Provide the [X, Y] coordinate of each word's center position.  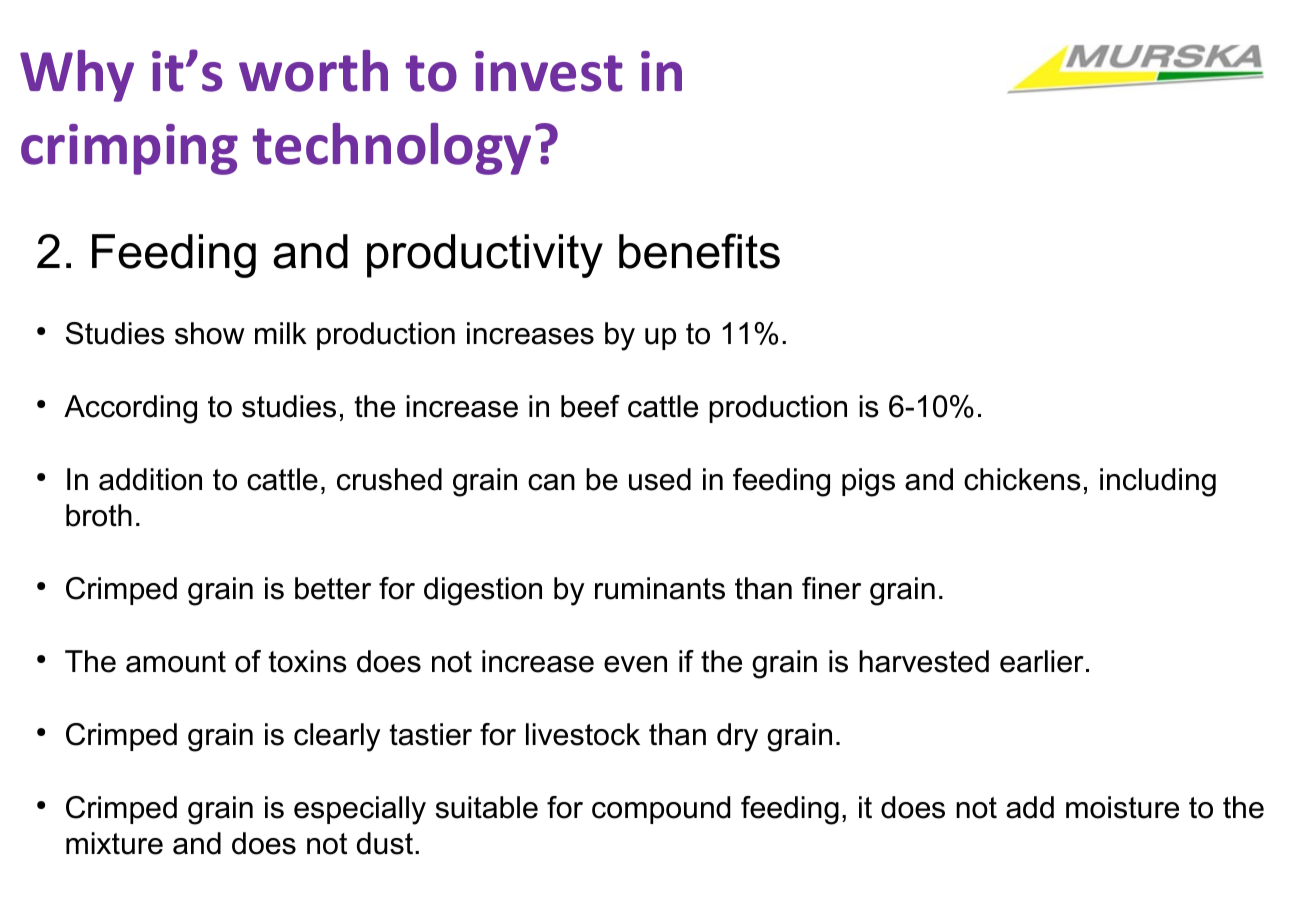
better [333, 588]
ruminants [660, 588]
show [210, 333]
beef [590, 406]
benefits [699, 251]
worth [313, 71]
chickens [1022, 479]
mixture [114, 843]
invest [549, 71]
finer [831, 588]
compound [661, 810]
